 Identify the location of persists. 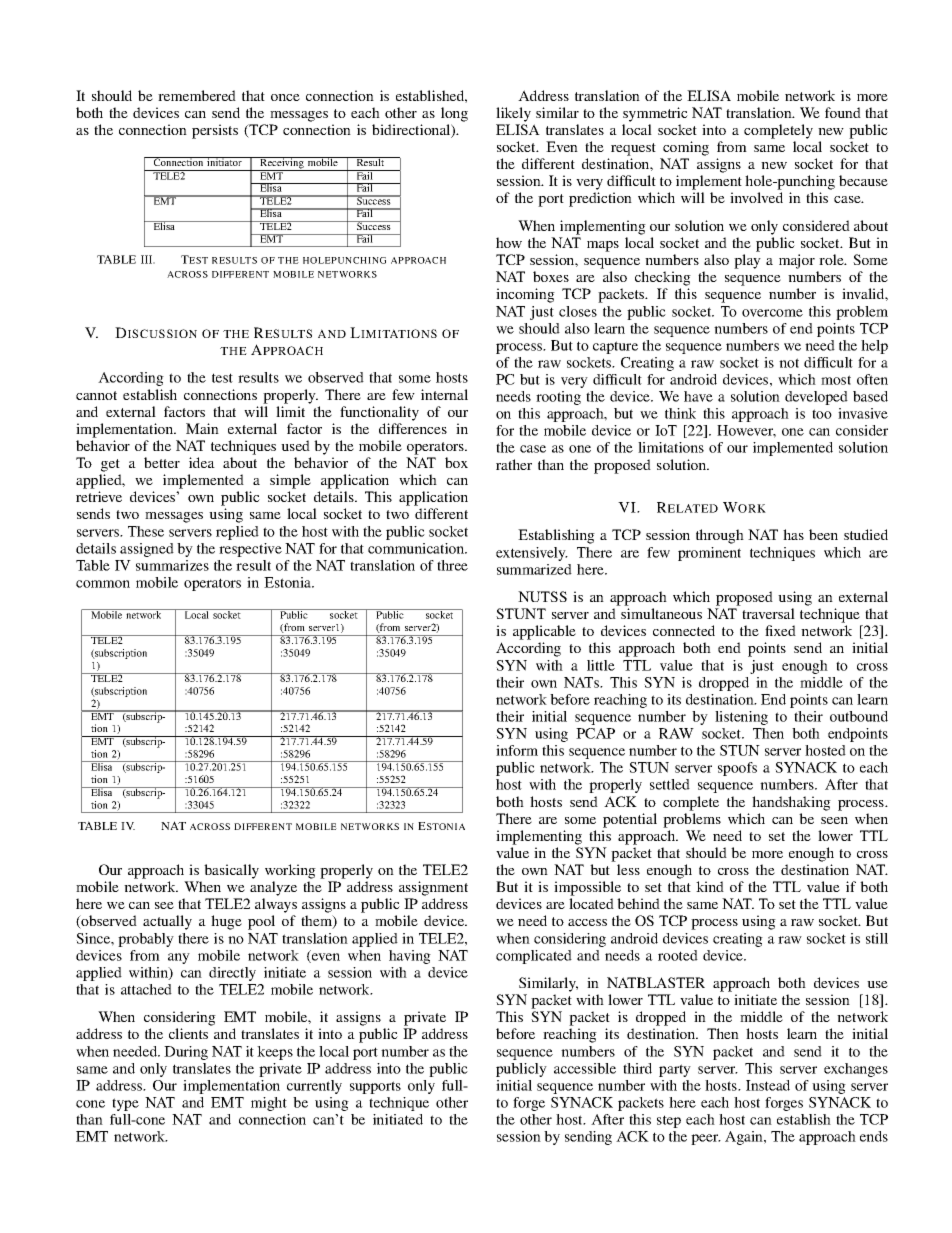
(215, 131).
